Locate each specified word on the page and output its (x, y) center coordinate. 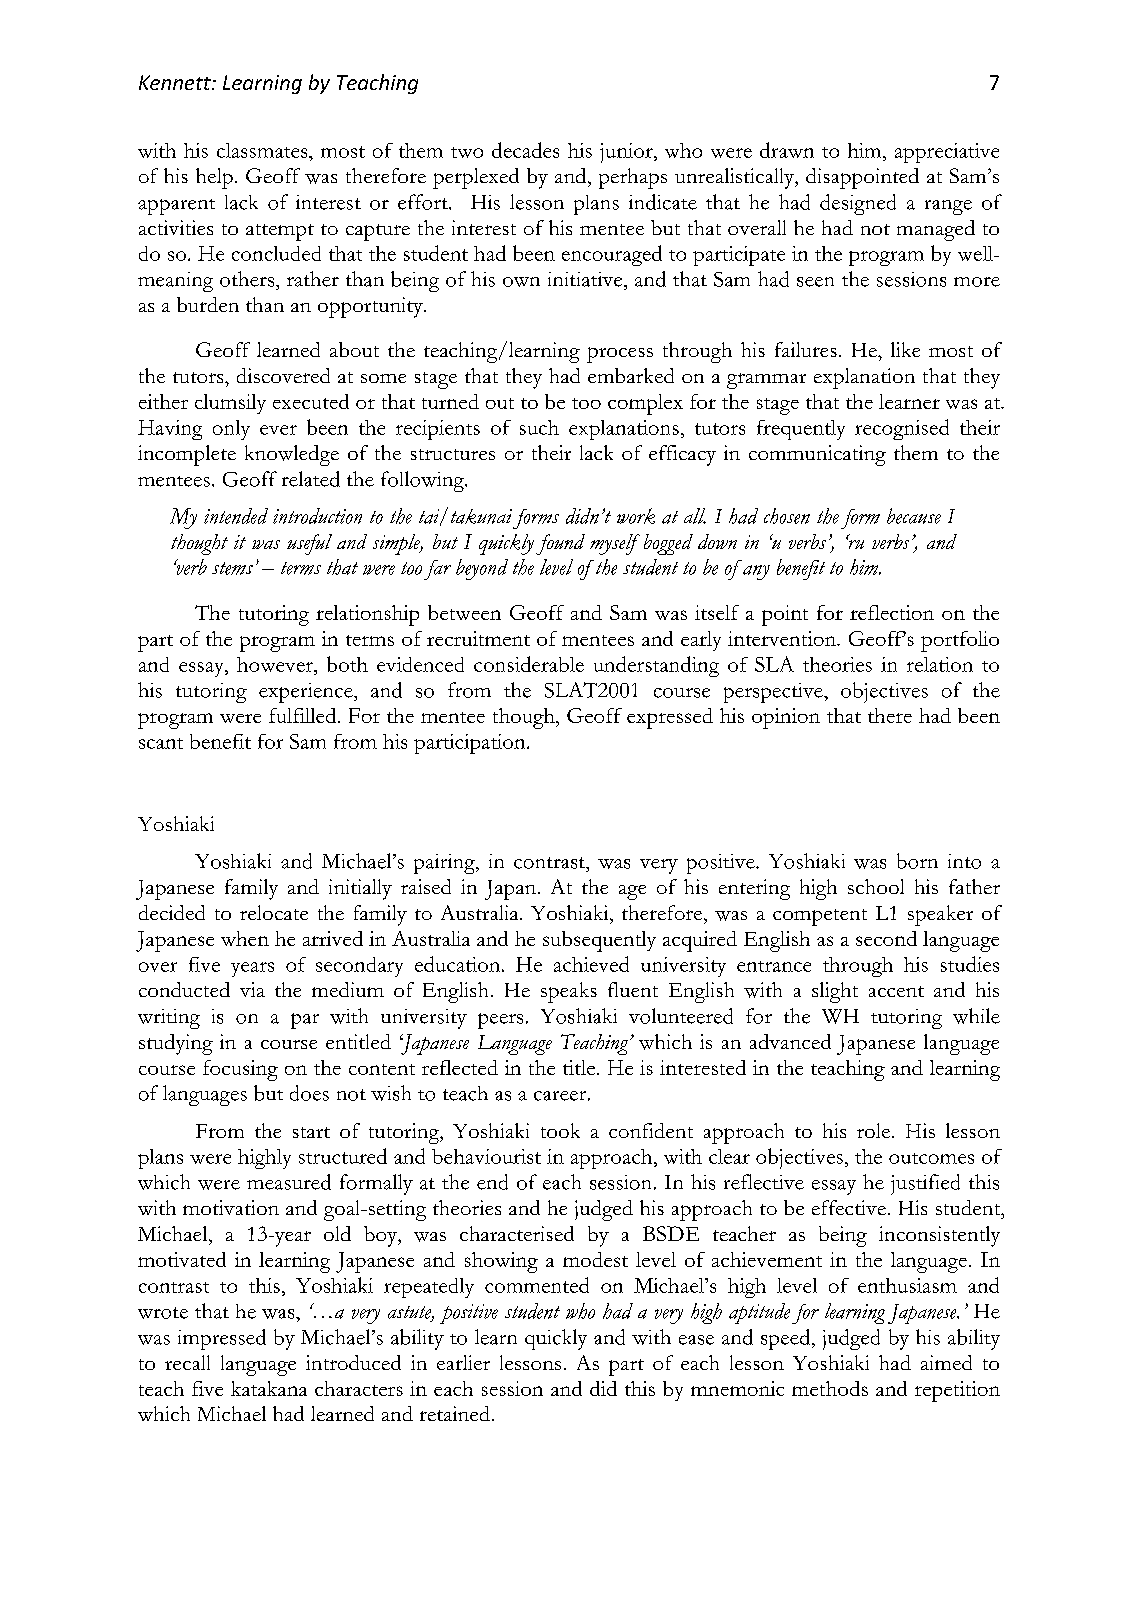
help (214, 178)
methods (830, 1388)
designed (858, 204)
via (252, 989)
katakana (269, 1388)
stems (232, 568)
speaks (569, 992)
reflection (892, 612)
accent (896, 991)
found (560, 544)
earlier (463, 1362)
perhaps (633, 178)
